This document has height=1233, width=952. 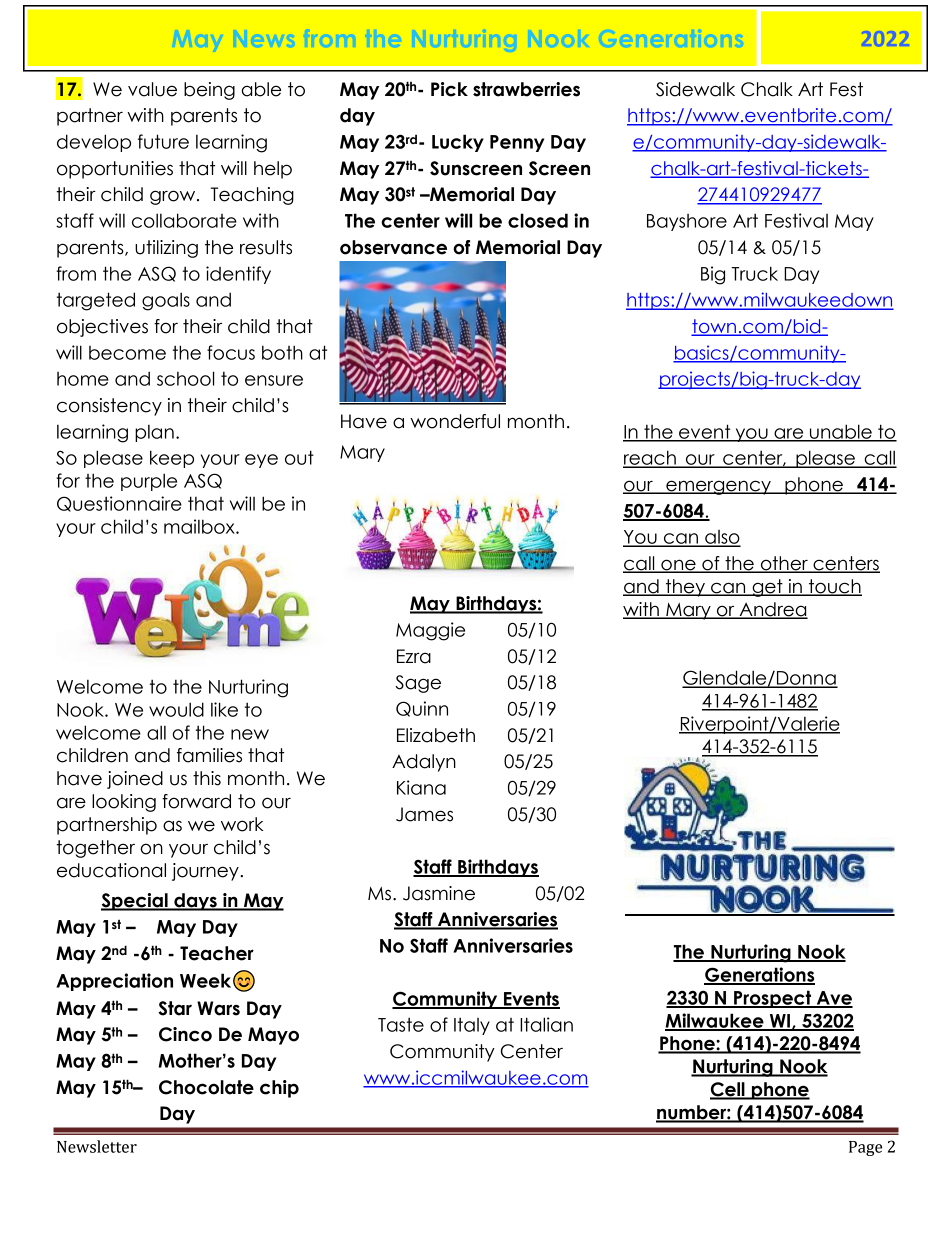 I want to click on Cell, so click(x=728, y=1090).
